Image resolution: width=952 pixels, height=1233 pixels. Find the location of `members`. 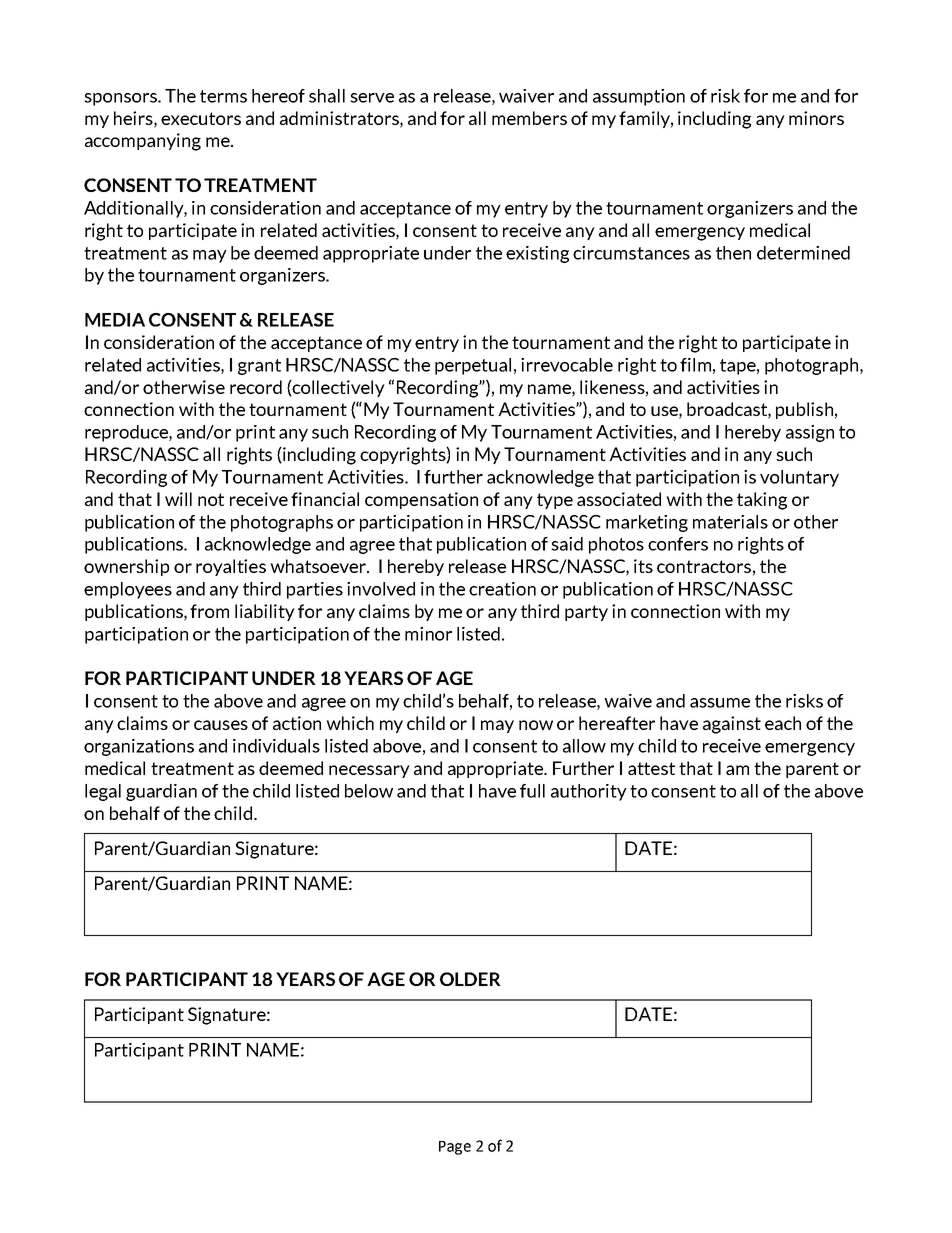

members is located at coordinates (529, 118).
